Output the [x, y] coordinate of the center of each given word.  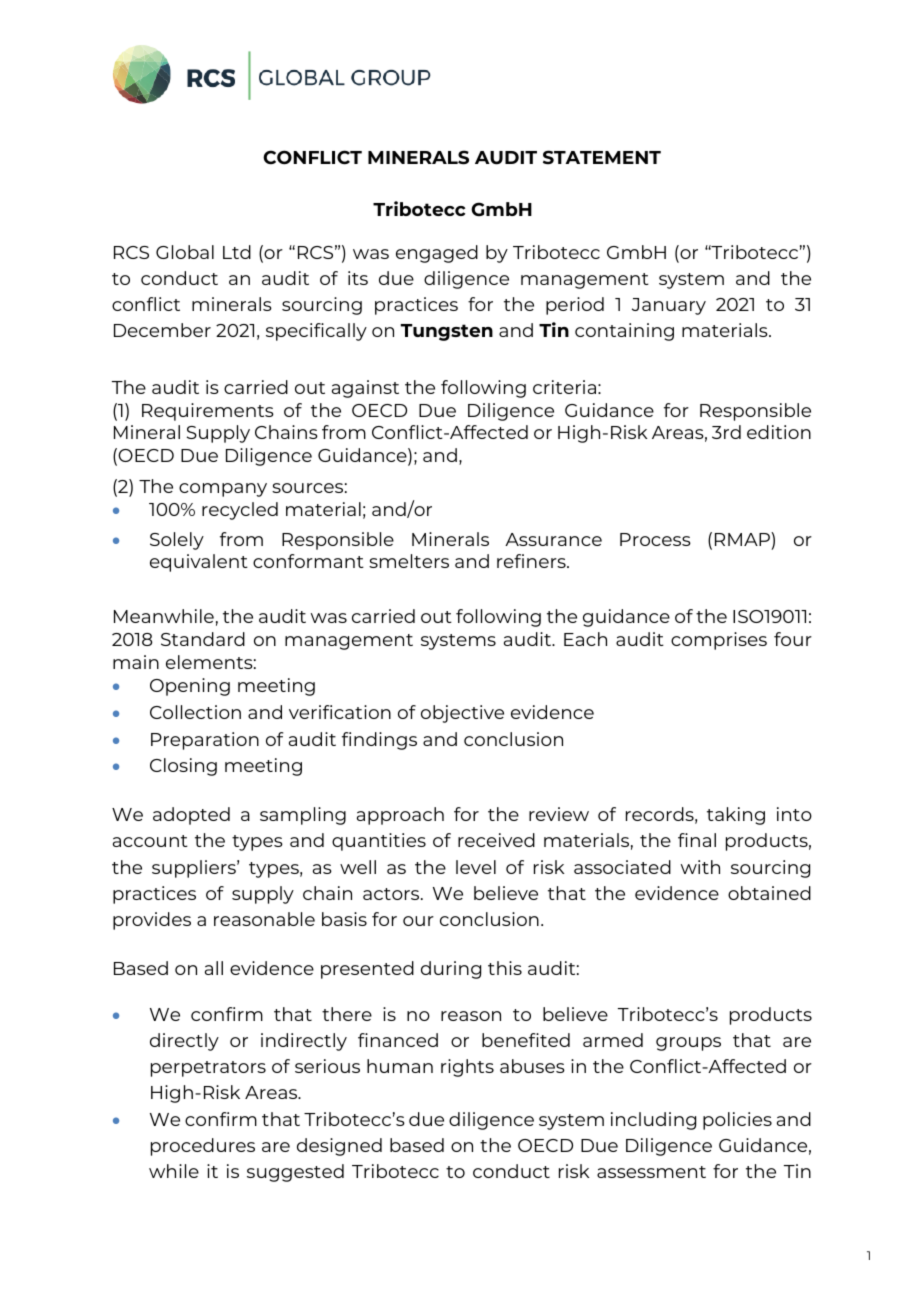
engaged [437, 254]
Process [655, 539]
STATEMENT [602, 157]
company [223, 490]
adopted [191, 816]
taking [736, 816]
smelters [409, 561]
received [496, 840]
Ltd [237, 252]
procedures [203, 1147]
